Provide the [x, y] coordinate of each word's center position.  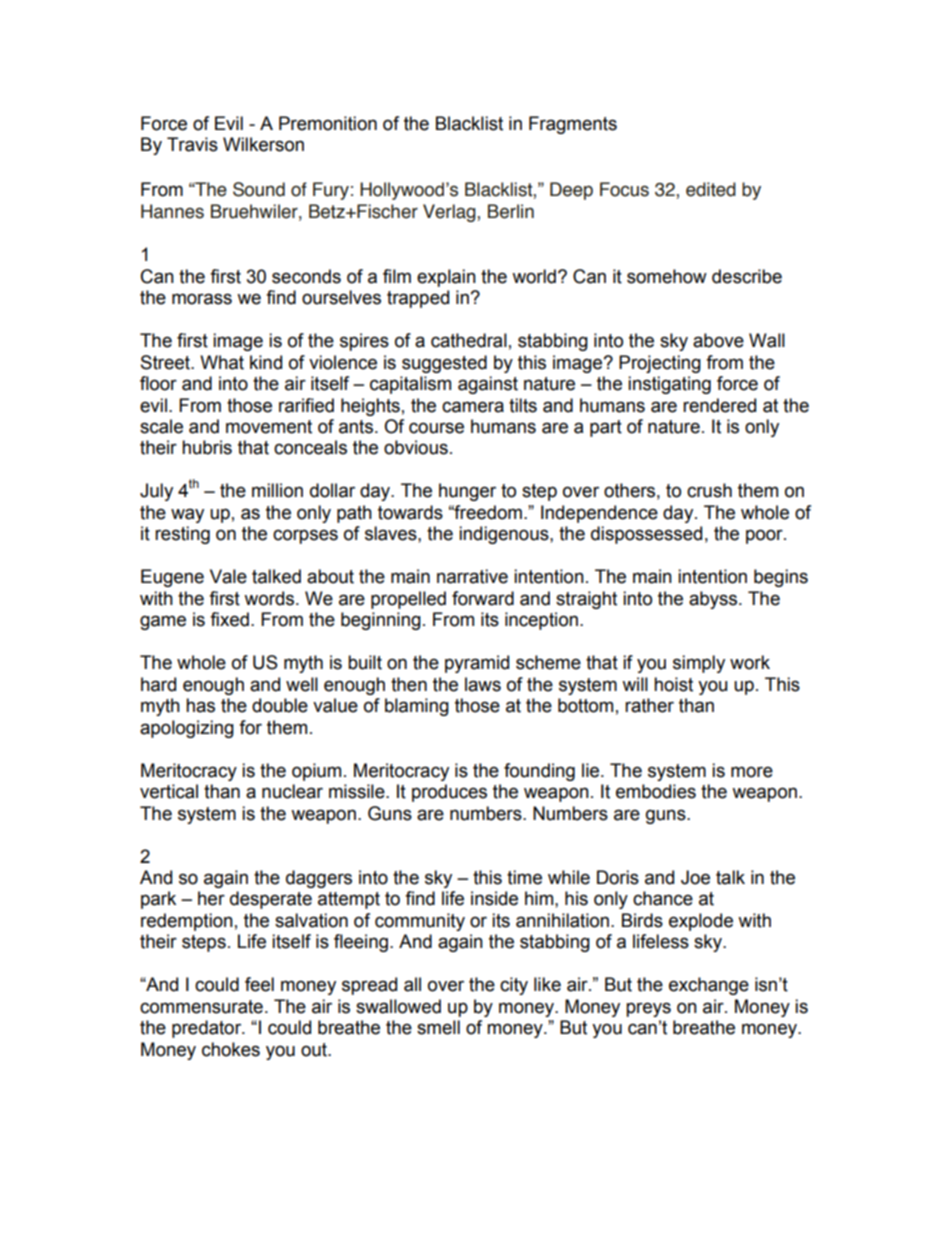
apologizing [187, 729]
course [436, 428]
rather [649, 705]
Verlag [450, 213]
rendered [719, 405]
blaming [417, 707]
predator [208, 1029]
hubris [207, 447]
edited [711, 189]
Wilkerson [263, 144]
